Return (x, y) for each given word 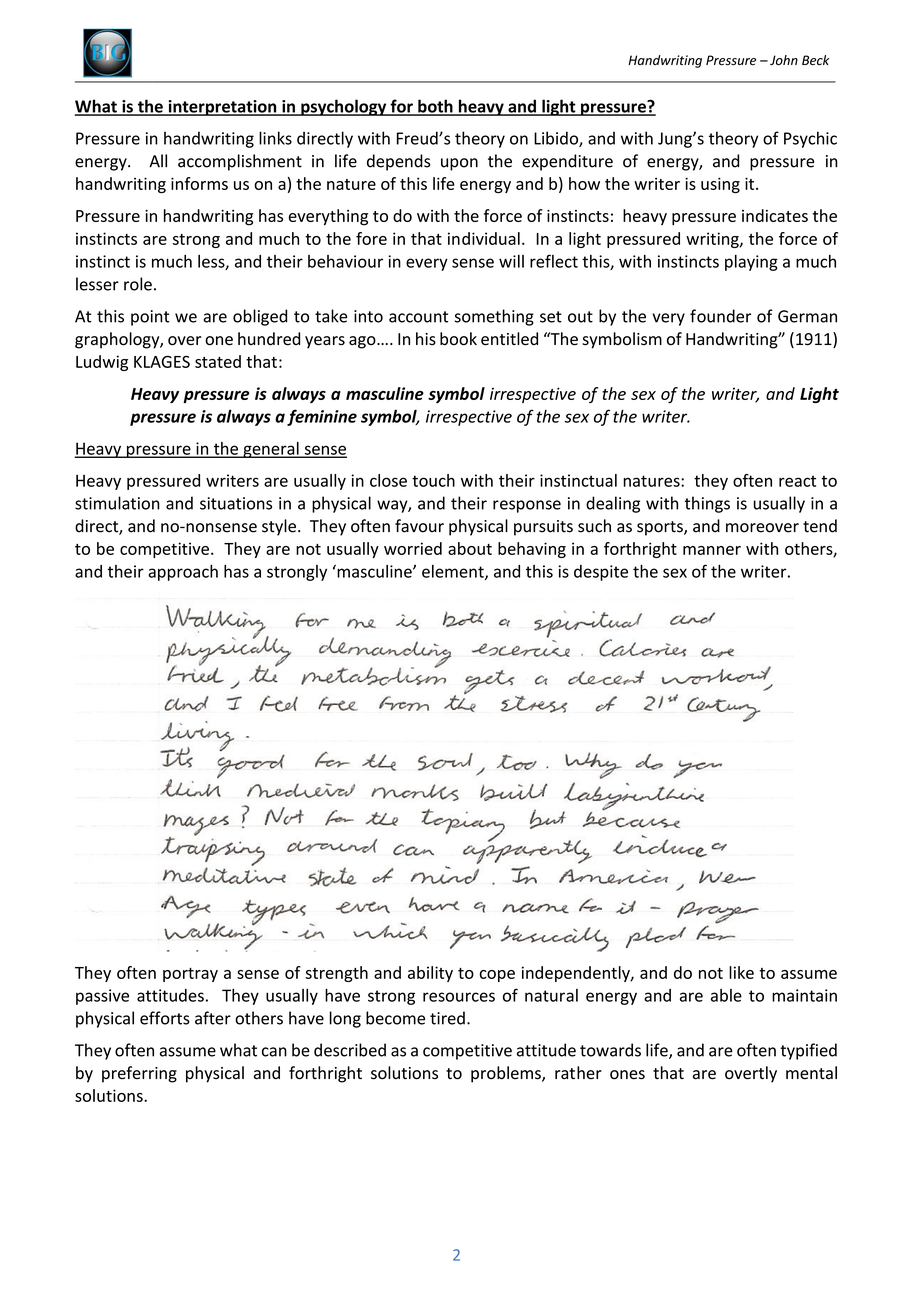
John (784, 60)
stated (218, 361)
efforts (165, 1018)
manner (712, 550)
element (454, 572)
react (797, 481)
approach (183, 573)
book (458, 339)
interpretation (222, 108)
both (435, 107)
